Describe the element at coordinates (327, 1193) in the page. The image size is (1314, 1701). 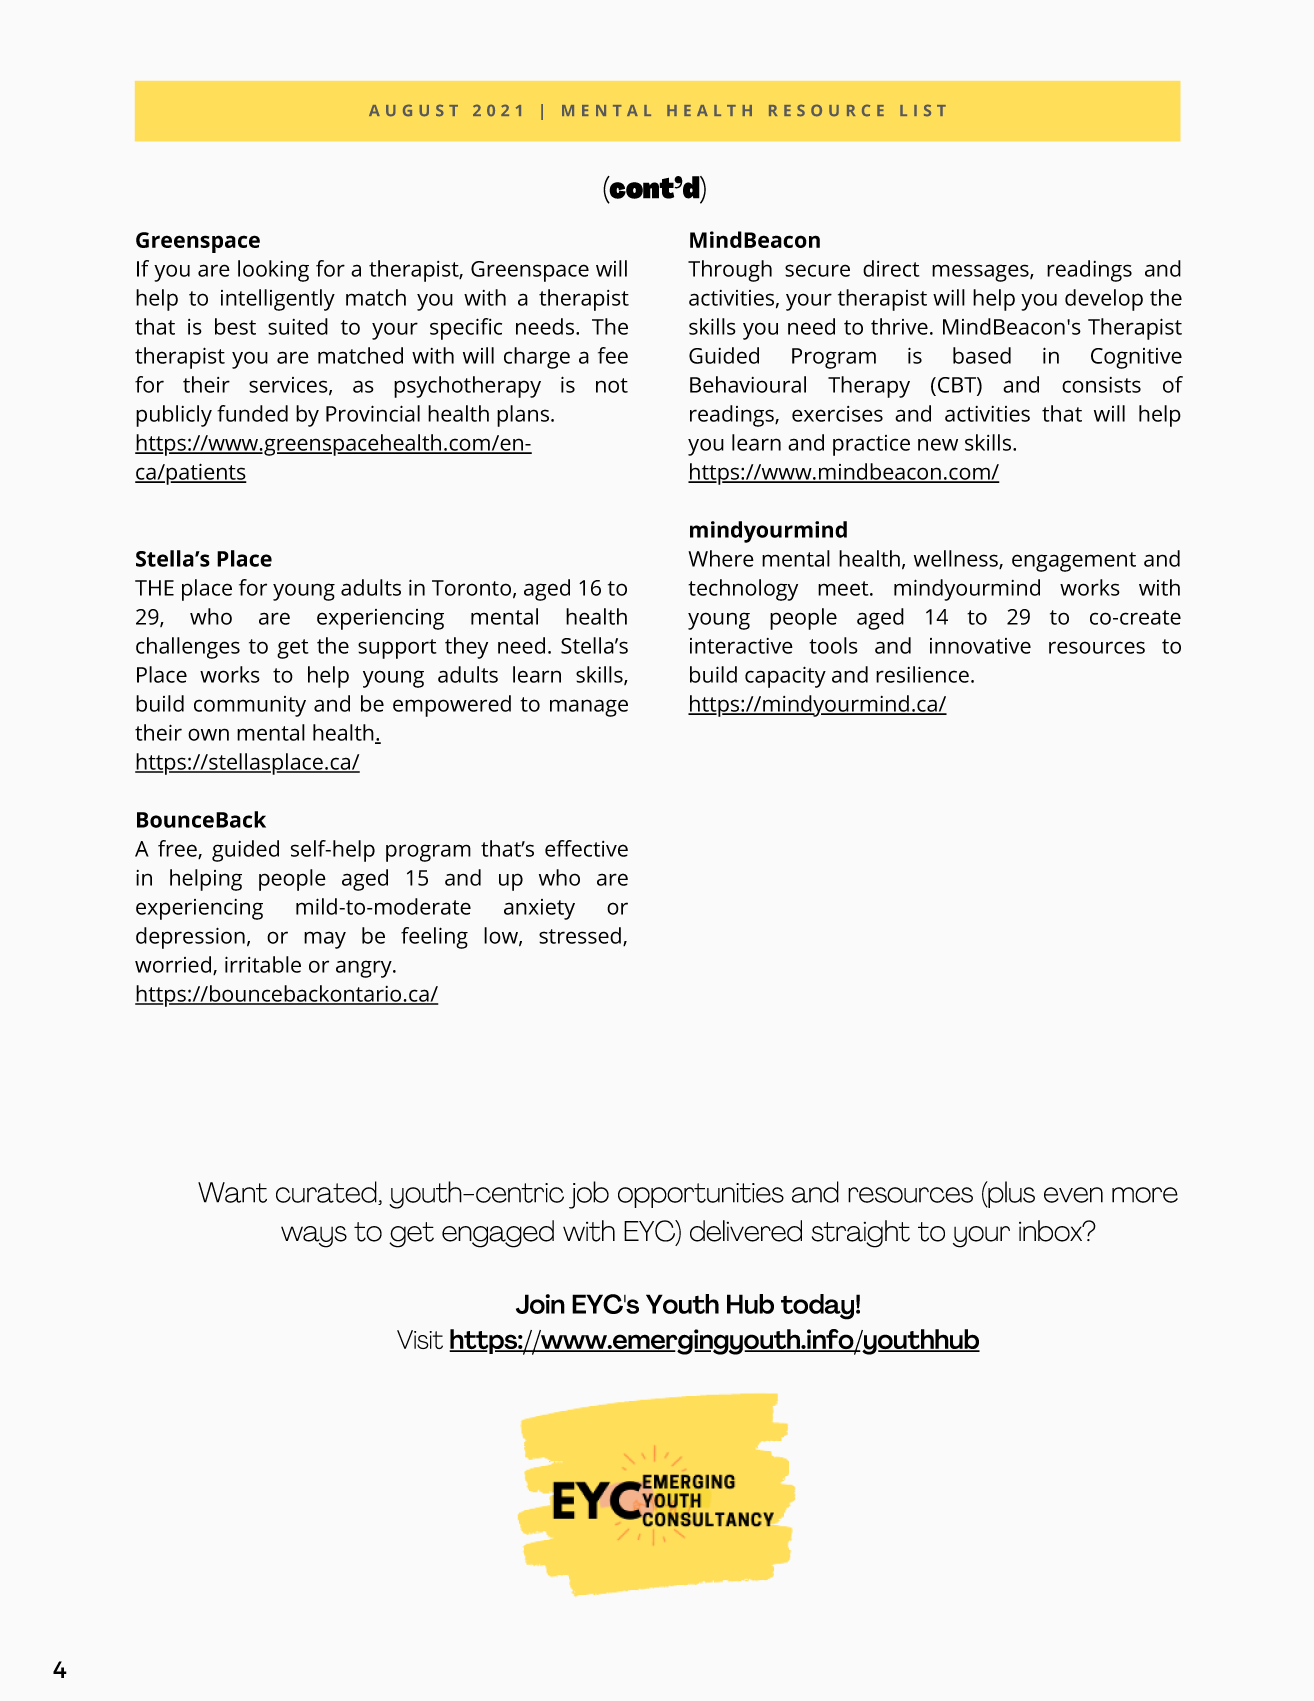
I see `curated` at that location.
